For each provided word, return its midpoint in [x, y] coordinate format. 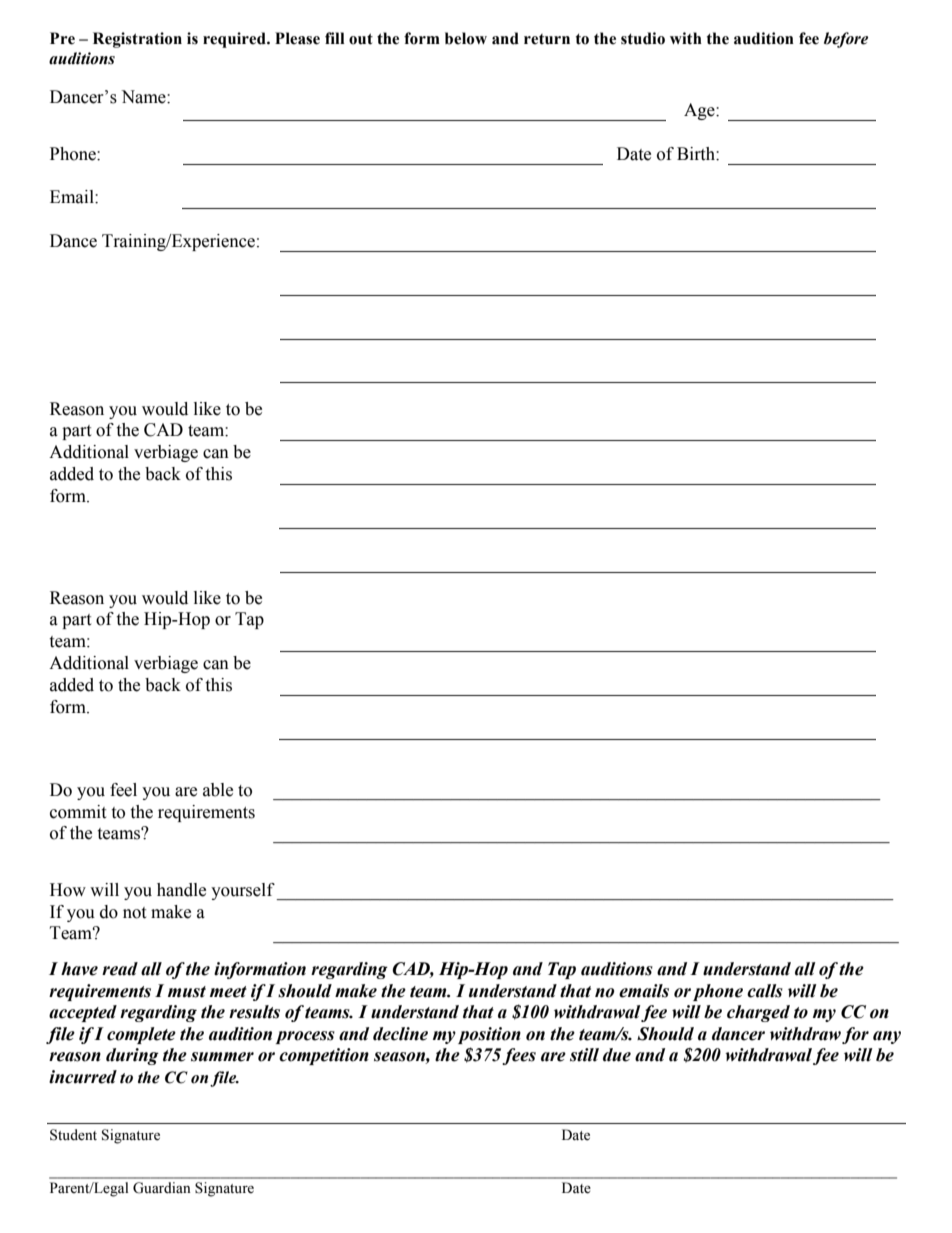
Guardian [162, 1188]
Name [144, 97]
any [887, 1037]
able [218, 790]
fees [519, 1056]
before [846, 40]
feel [123, 790]
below [466, 38]
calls [765, 991]
